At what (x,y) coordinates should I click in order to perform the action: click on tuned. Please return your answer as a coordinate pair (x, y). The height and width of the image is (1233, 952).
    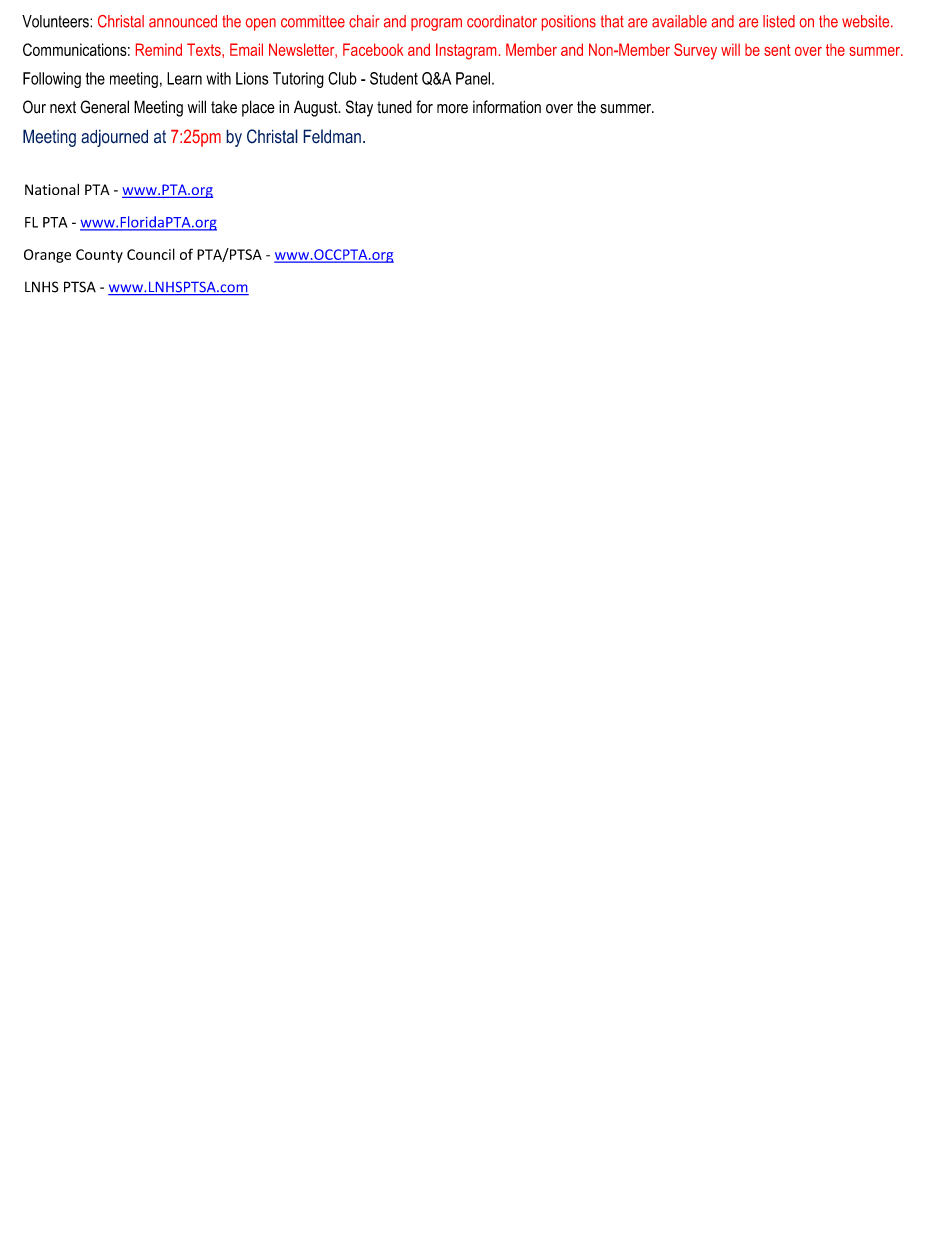
    Looking at the image, I should click on (394, 107).
